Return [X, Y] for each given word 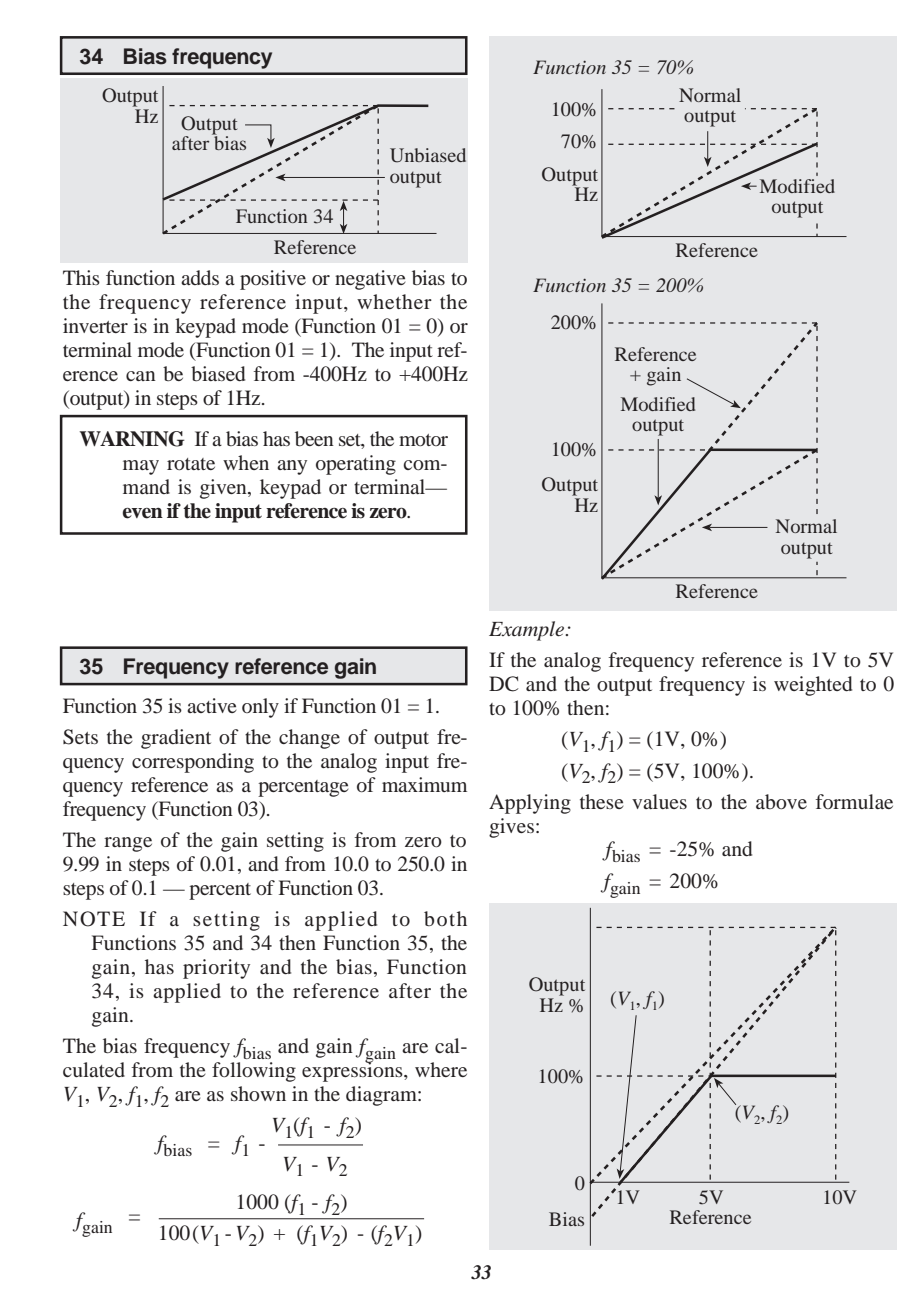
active [212, 705]
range [128, 844]
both [445, 918]
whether [394, 301]
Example [528, 631]
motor [423, 440]
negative [370, 280]
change [309, 739]
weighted [813, 686]
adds [200, 277]
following [254, 1072]
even [142, 513]
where [441, 1069]
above [781, 801]
